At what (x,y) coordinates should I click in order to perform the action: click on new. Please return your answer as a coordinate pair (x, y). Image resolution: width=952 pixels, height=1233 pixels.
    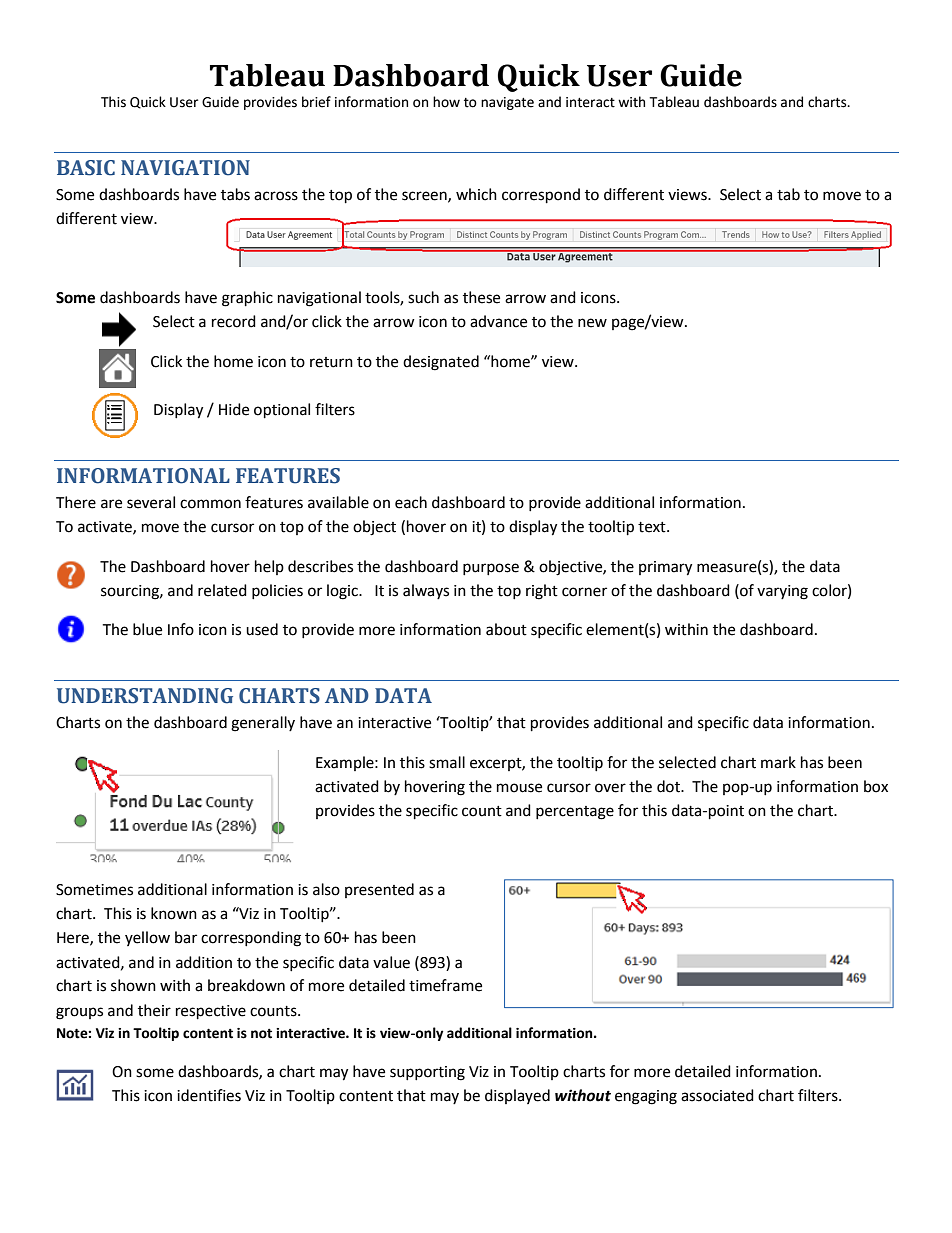
    Looking at the image, I should click on (592, 323).
